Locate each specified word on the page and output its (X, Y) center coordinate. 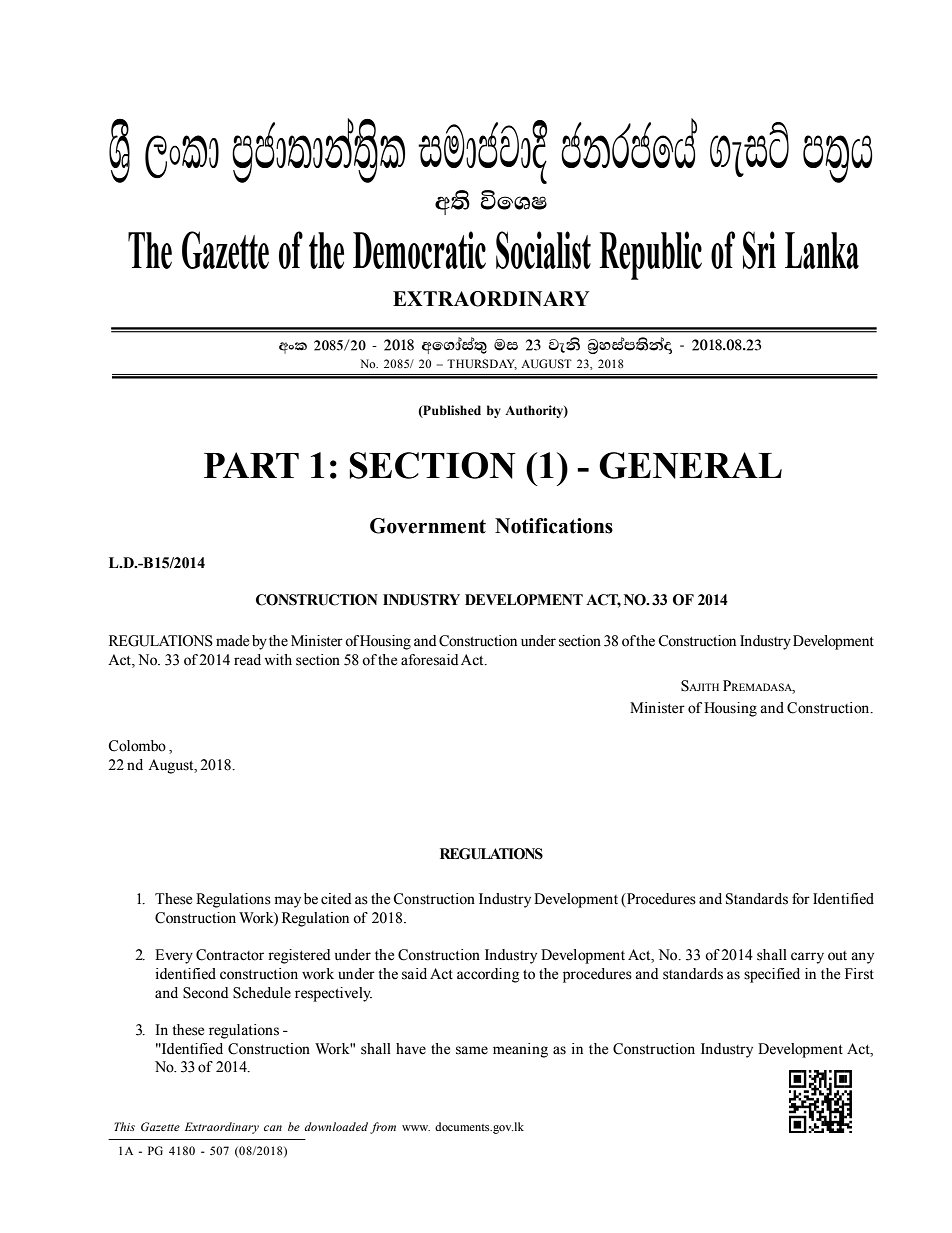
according (488, 975)
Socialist (543, 250)
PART (251, 465)
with (278, 659)
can (273, 1128)
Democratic (419, 250)
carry (807, 958)
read (247, 660)
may (288, 902)
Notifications (554, 526)
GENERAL (690, 465)
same (472, 1050)
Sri (759, 250)
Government (428, 526)
